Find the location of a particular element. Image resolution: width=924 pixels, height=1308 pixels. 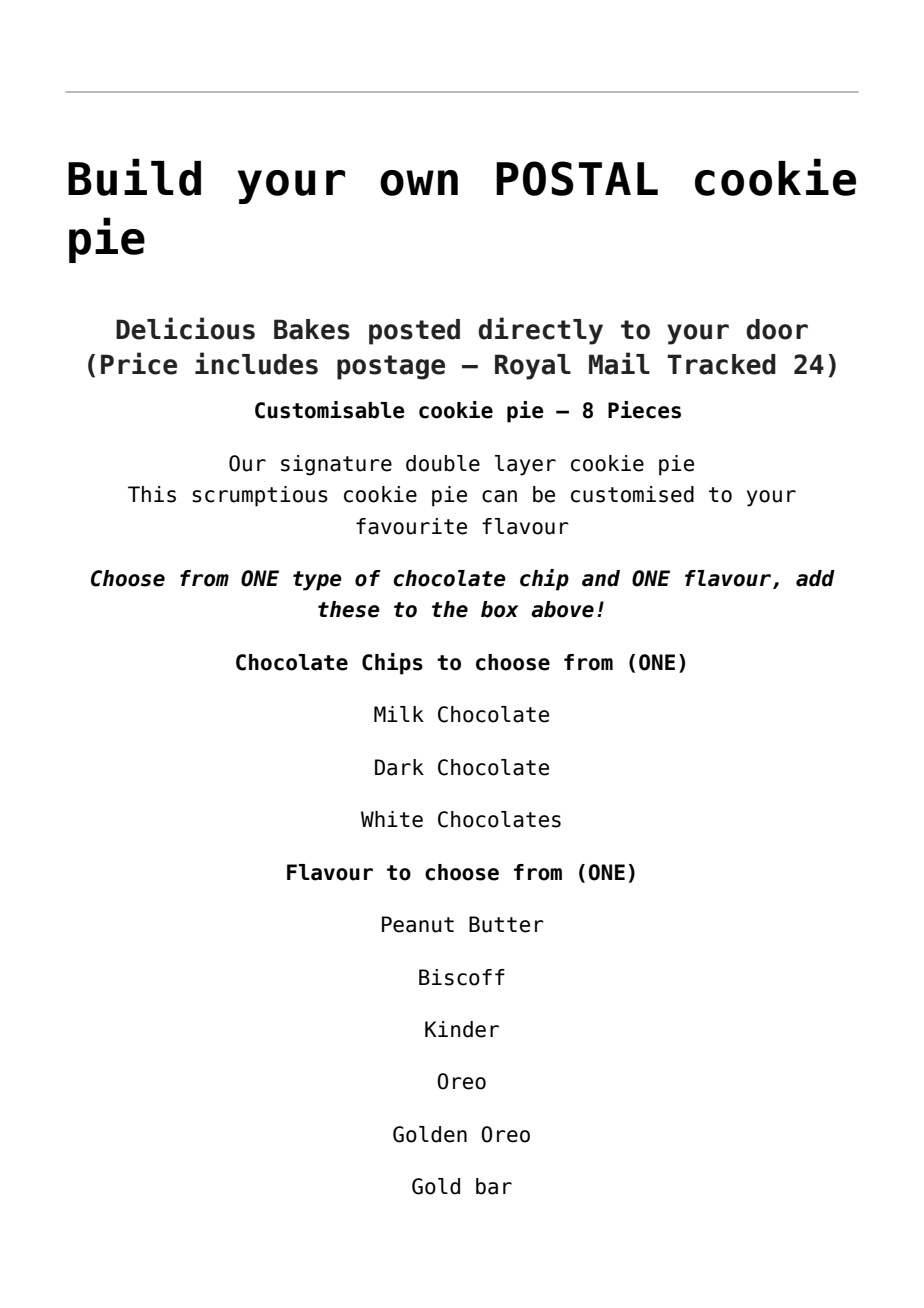

these is located at coordinates (349, 609).
